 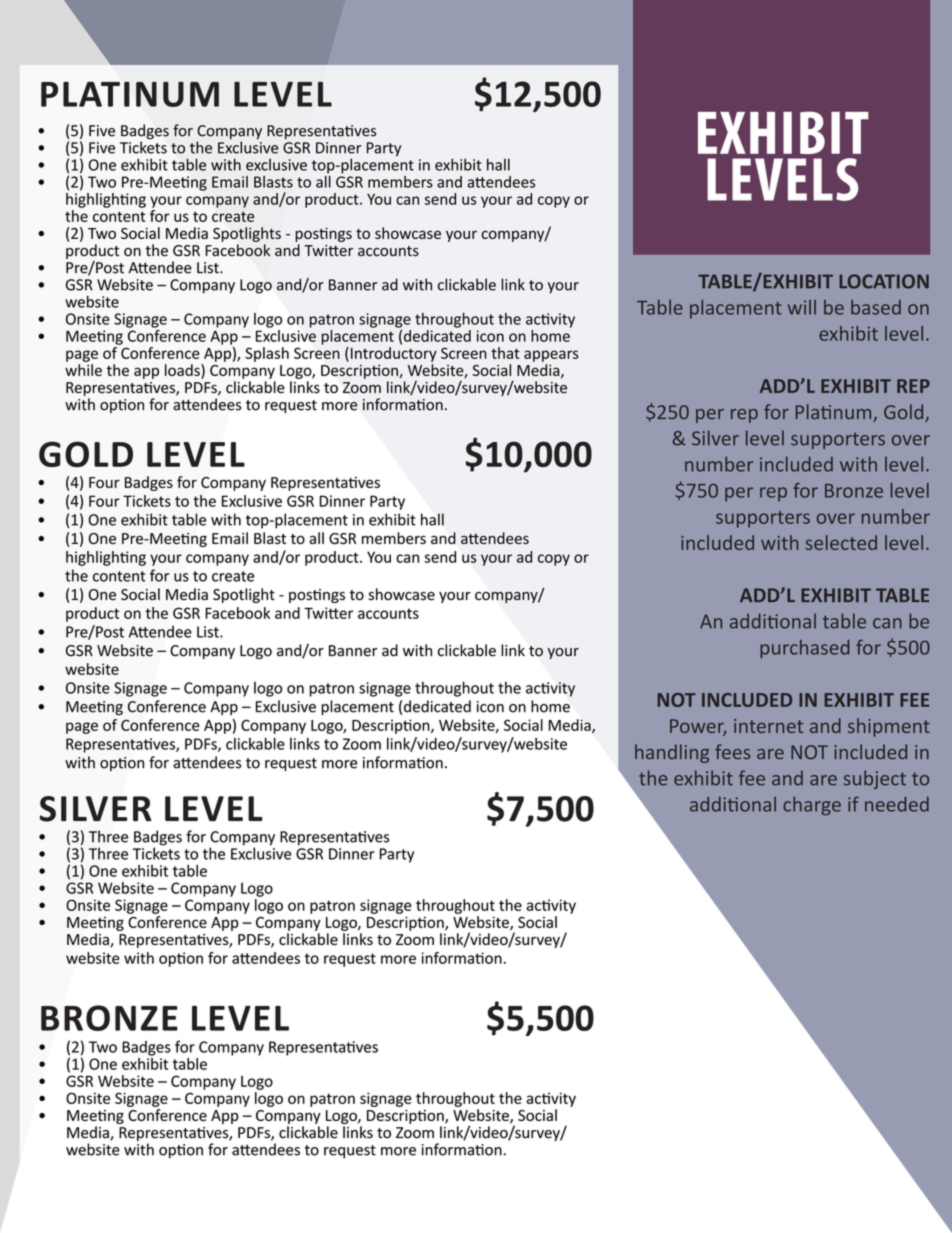 What do you see at coordinates (802, 307) in the screenshot?
I see `will` at bounding box center [802, 307].
